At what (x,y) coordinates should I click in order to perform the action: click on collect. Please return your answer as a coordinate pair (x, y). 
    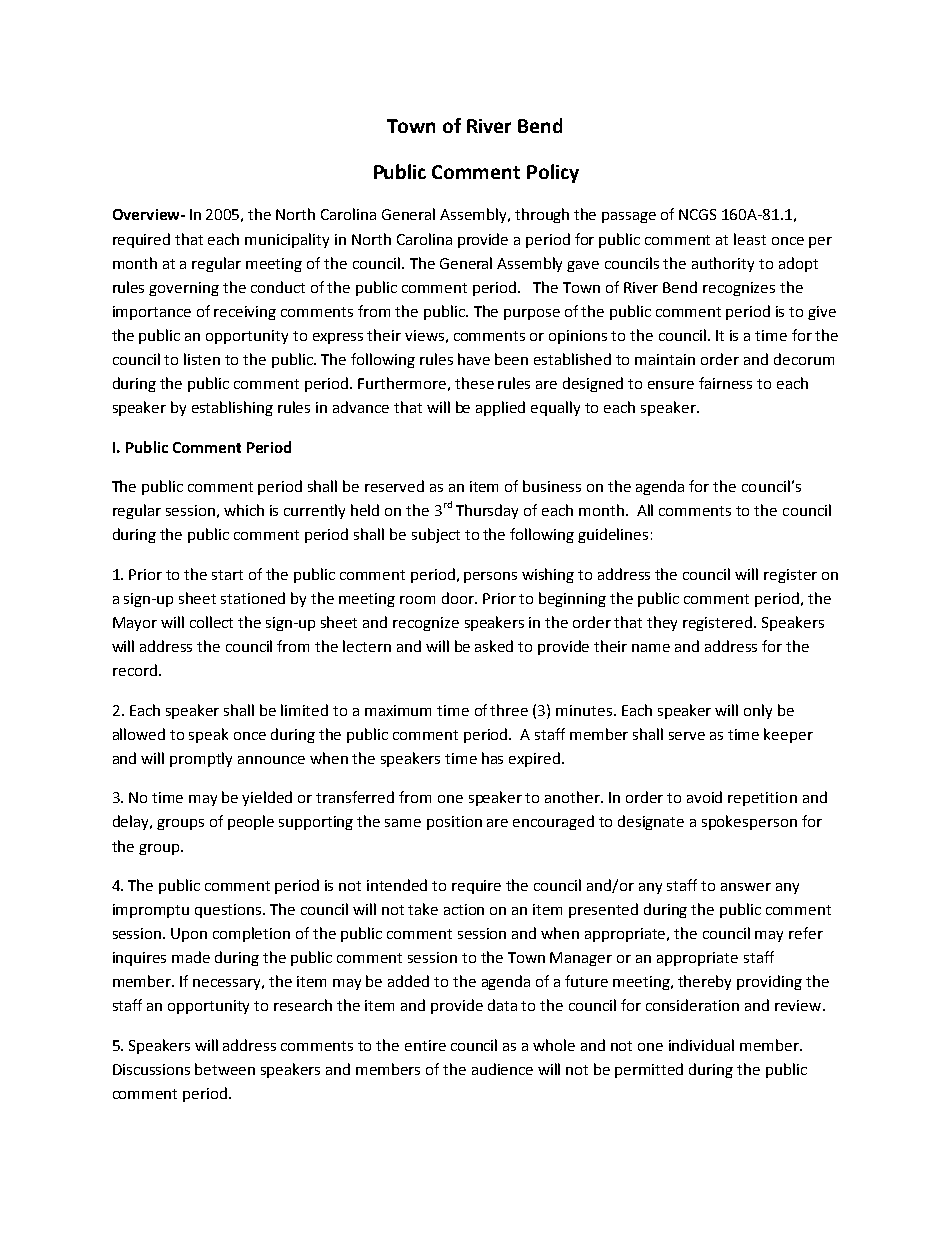
    Looking at the image, I should click on (211, 622).
